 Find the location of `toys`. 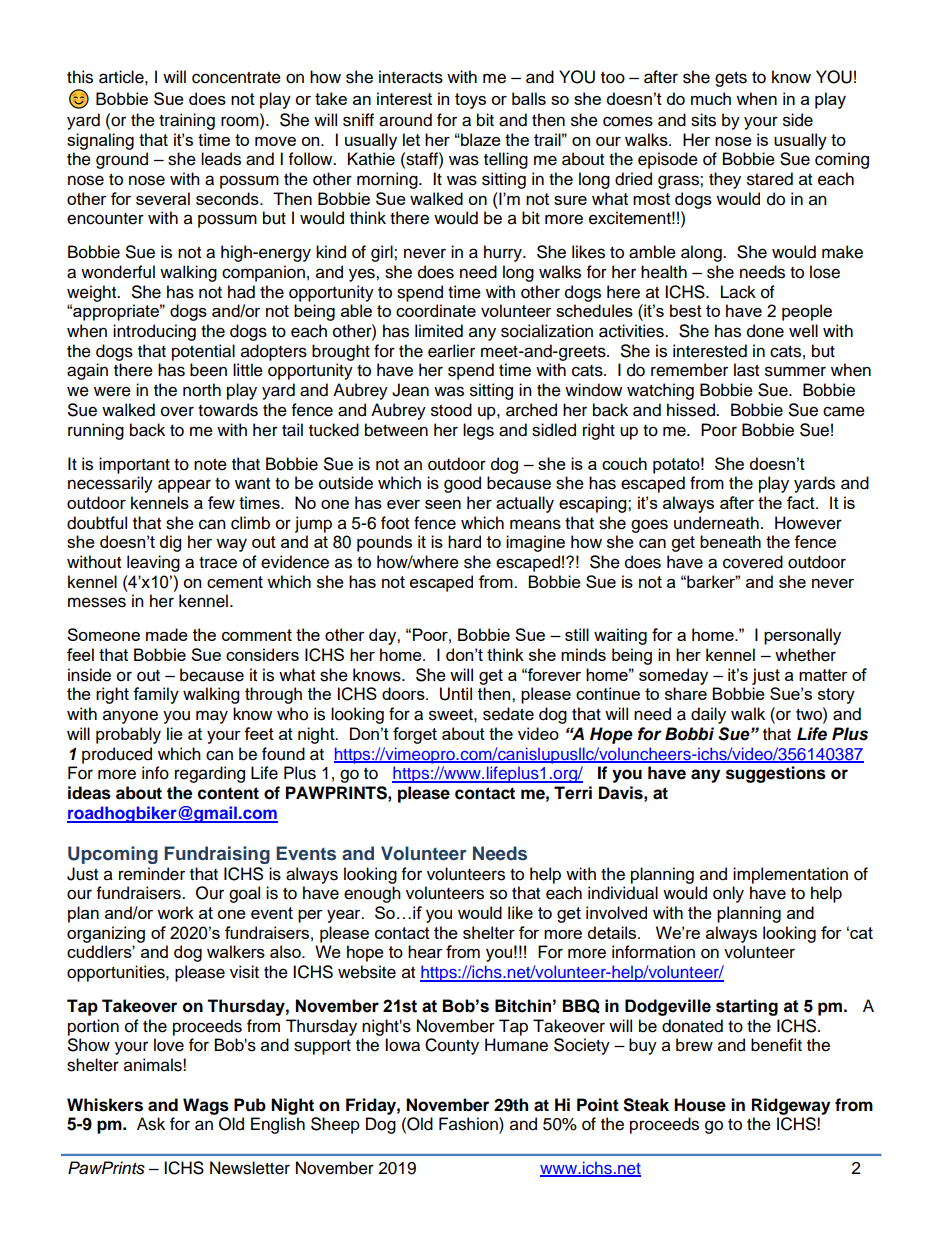

toys is located at coordinates (470, 101).
